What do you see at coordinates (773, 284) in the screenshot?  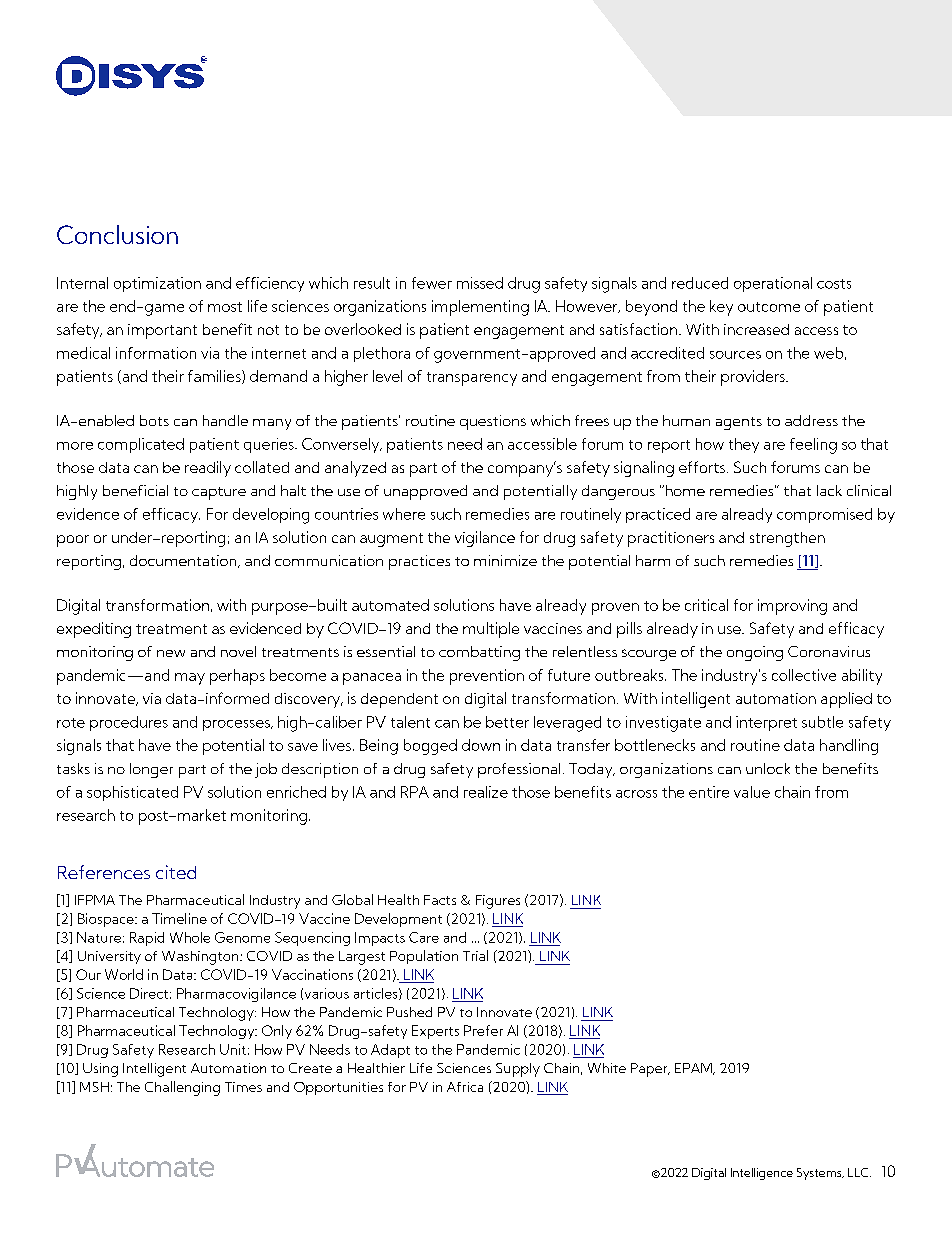 I see `operational` at bounding box center [773, 284].
